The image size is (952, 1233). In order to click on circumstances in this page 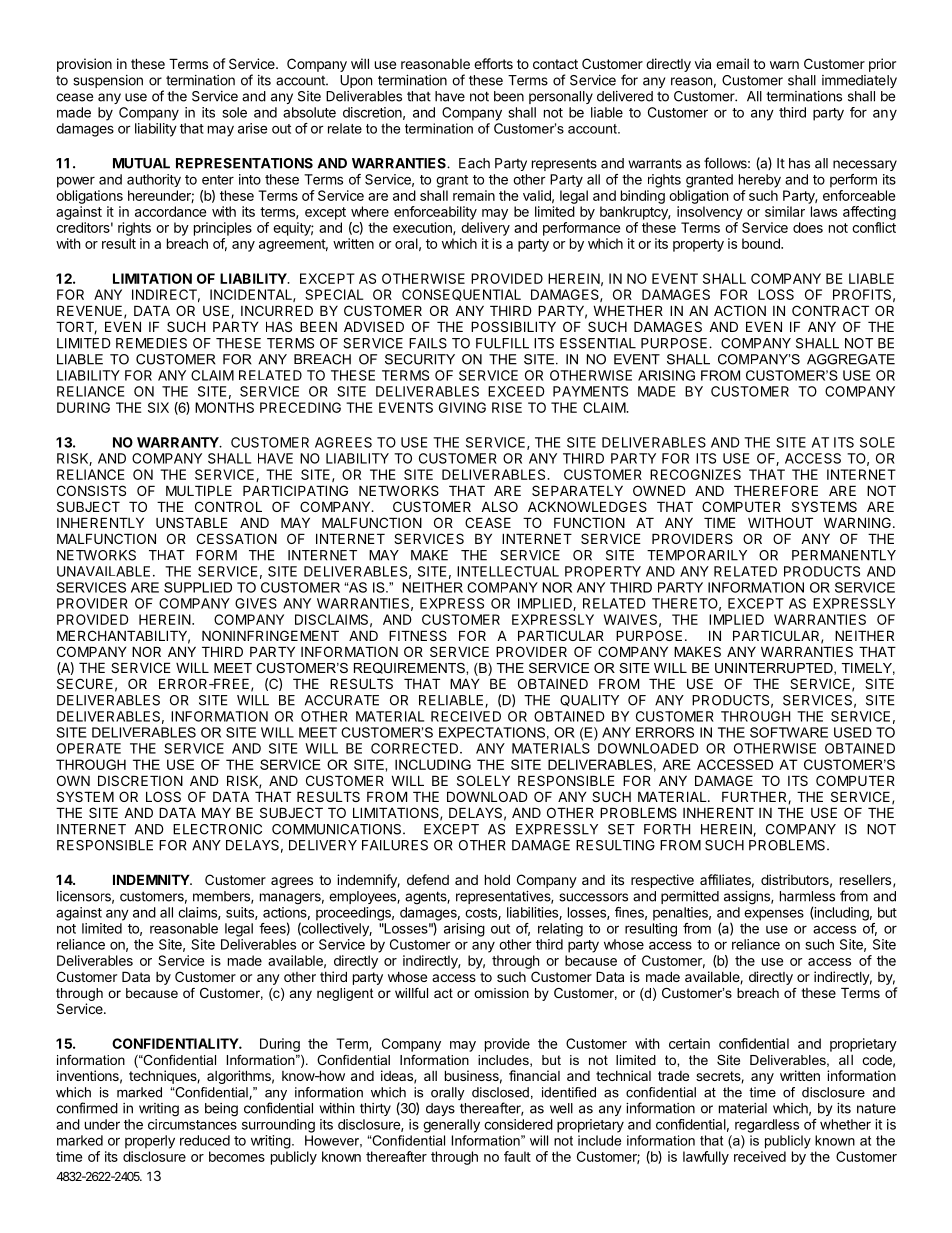, I will do `click(192, 1124)`.
